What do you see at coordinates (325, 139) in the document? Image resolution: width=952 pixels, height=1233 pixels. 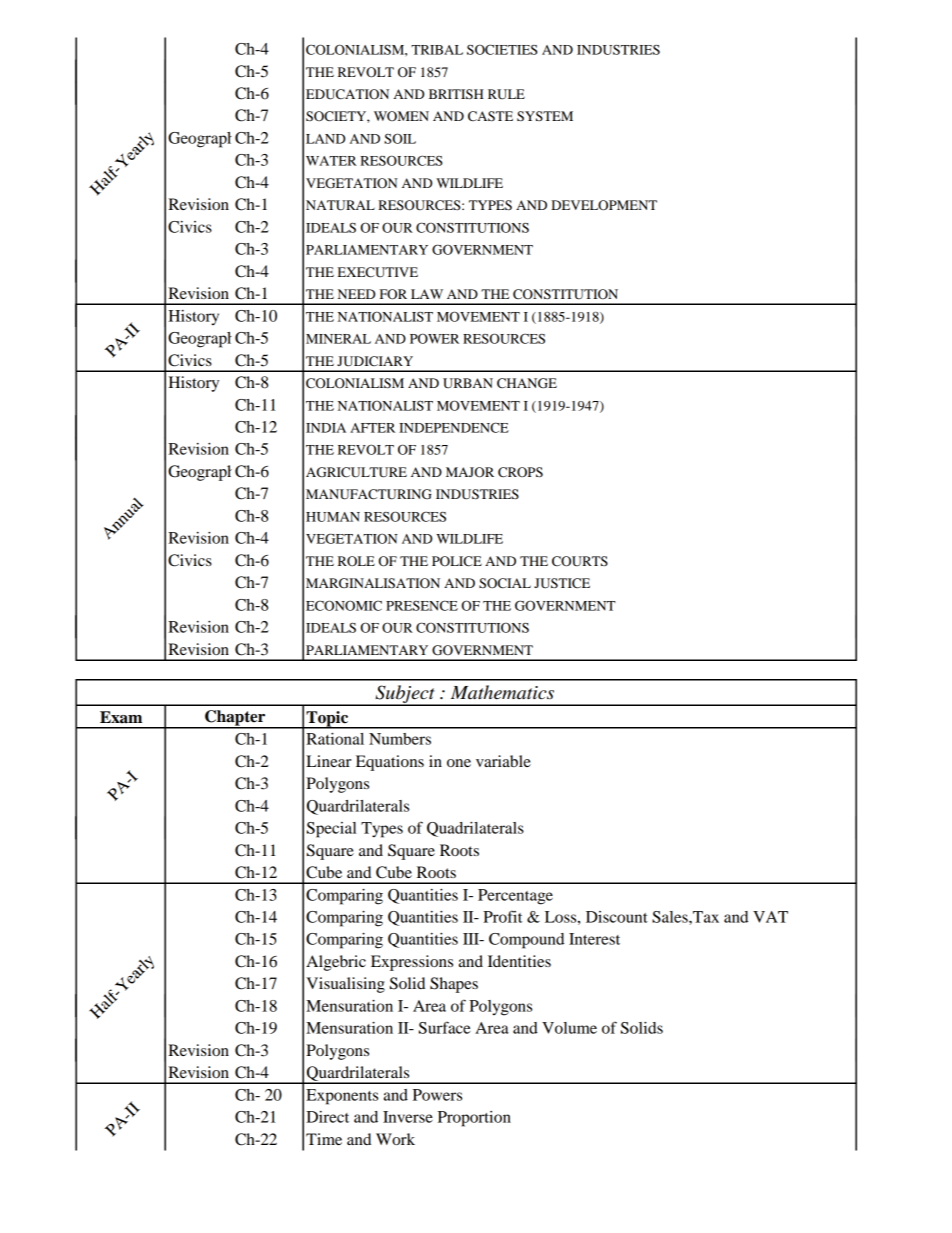 I see `LAND` at bounding box center [325, 139].
